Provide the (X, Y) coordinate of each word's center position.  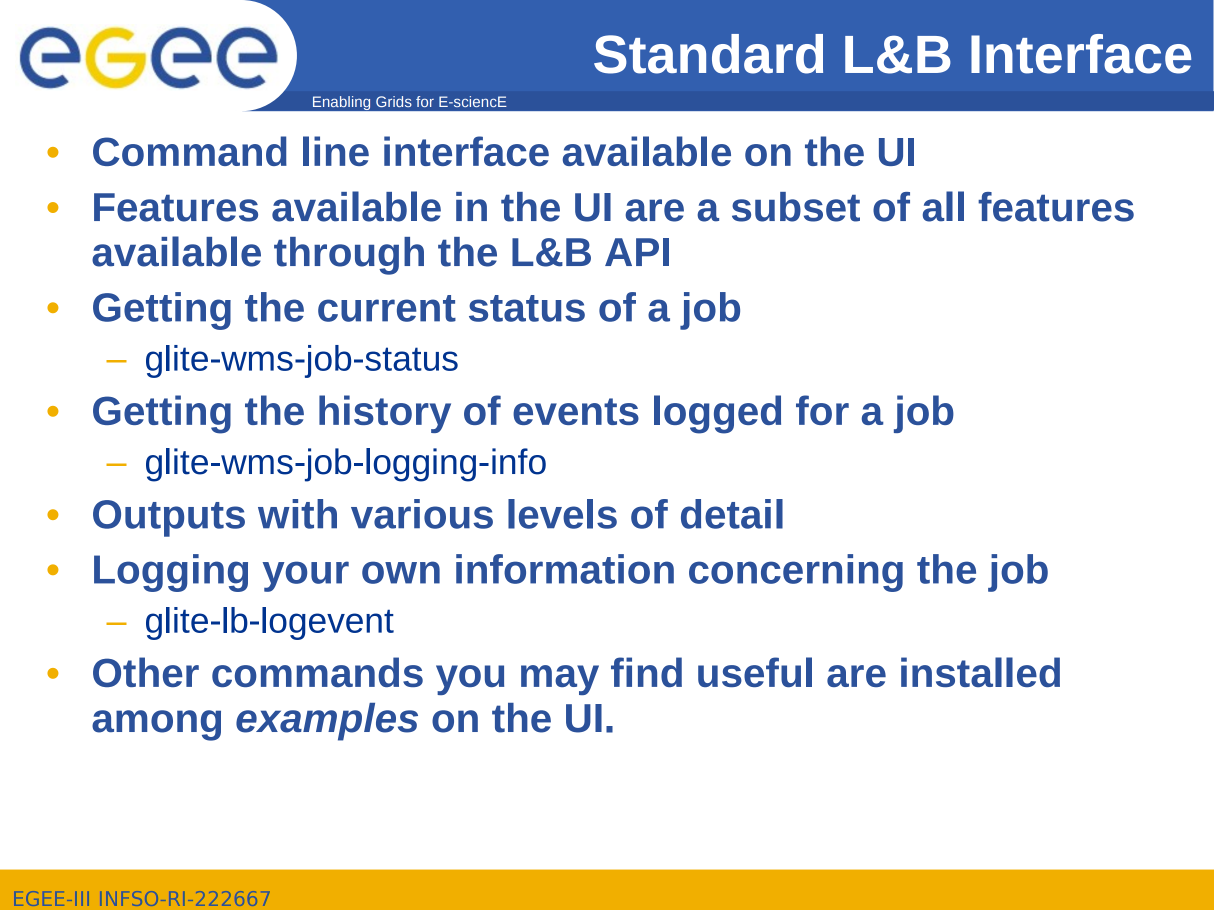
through (349, 256)
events (576, 411)
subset (796, 207)
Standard (708, 54)
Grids (394, 101)
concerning (796, 573)
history (385, 414)
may (560, 680)
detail (732, 514)
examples (327, 722)
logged (717, 414)
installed (980, 672)
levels (562, 514)
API (637, 252)
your (306, 576)
